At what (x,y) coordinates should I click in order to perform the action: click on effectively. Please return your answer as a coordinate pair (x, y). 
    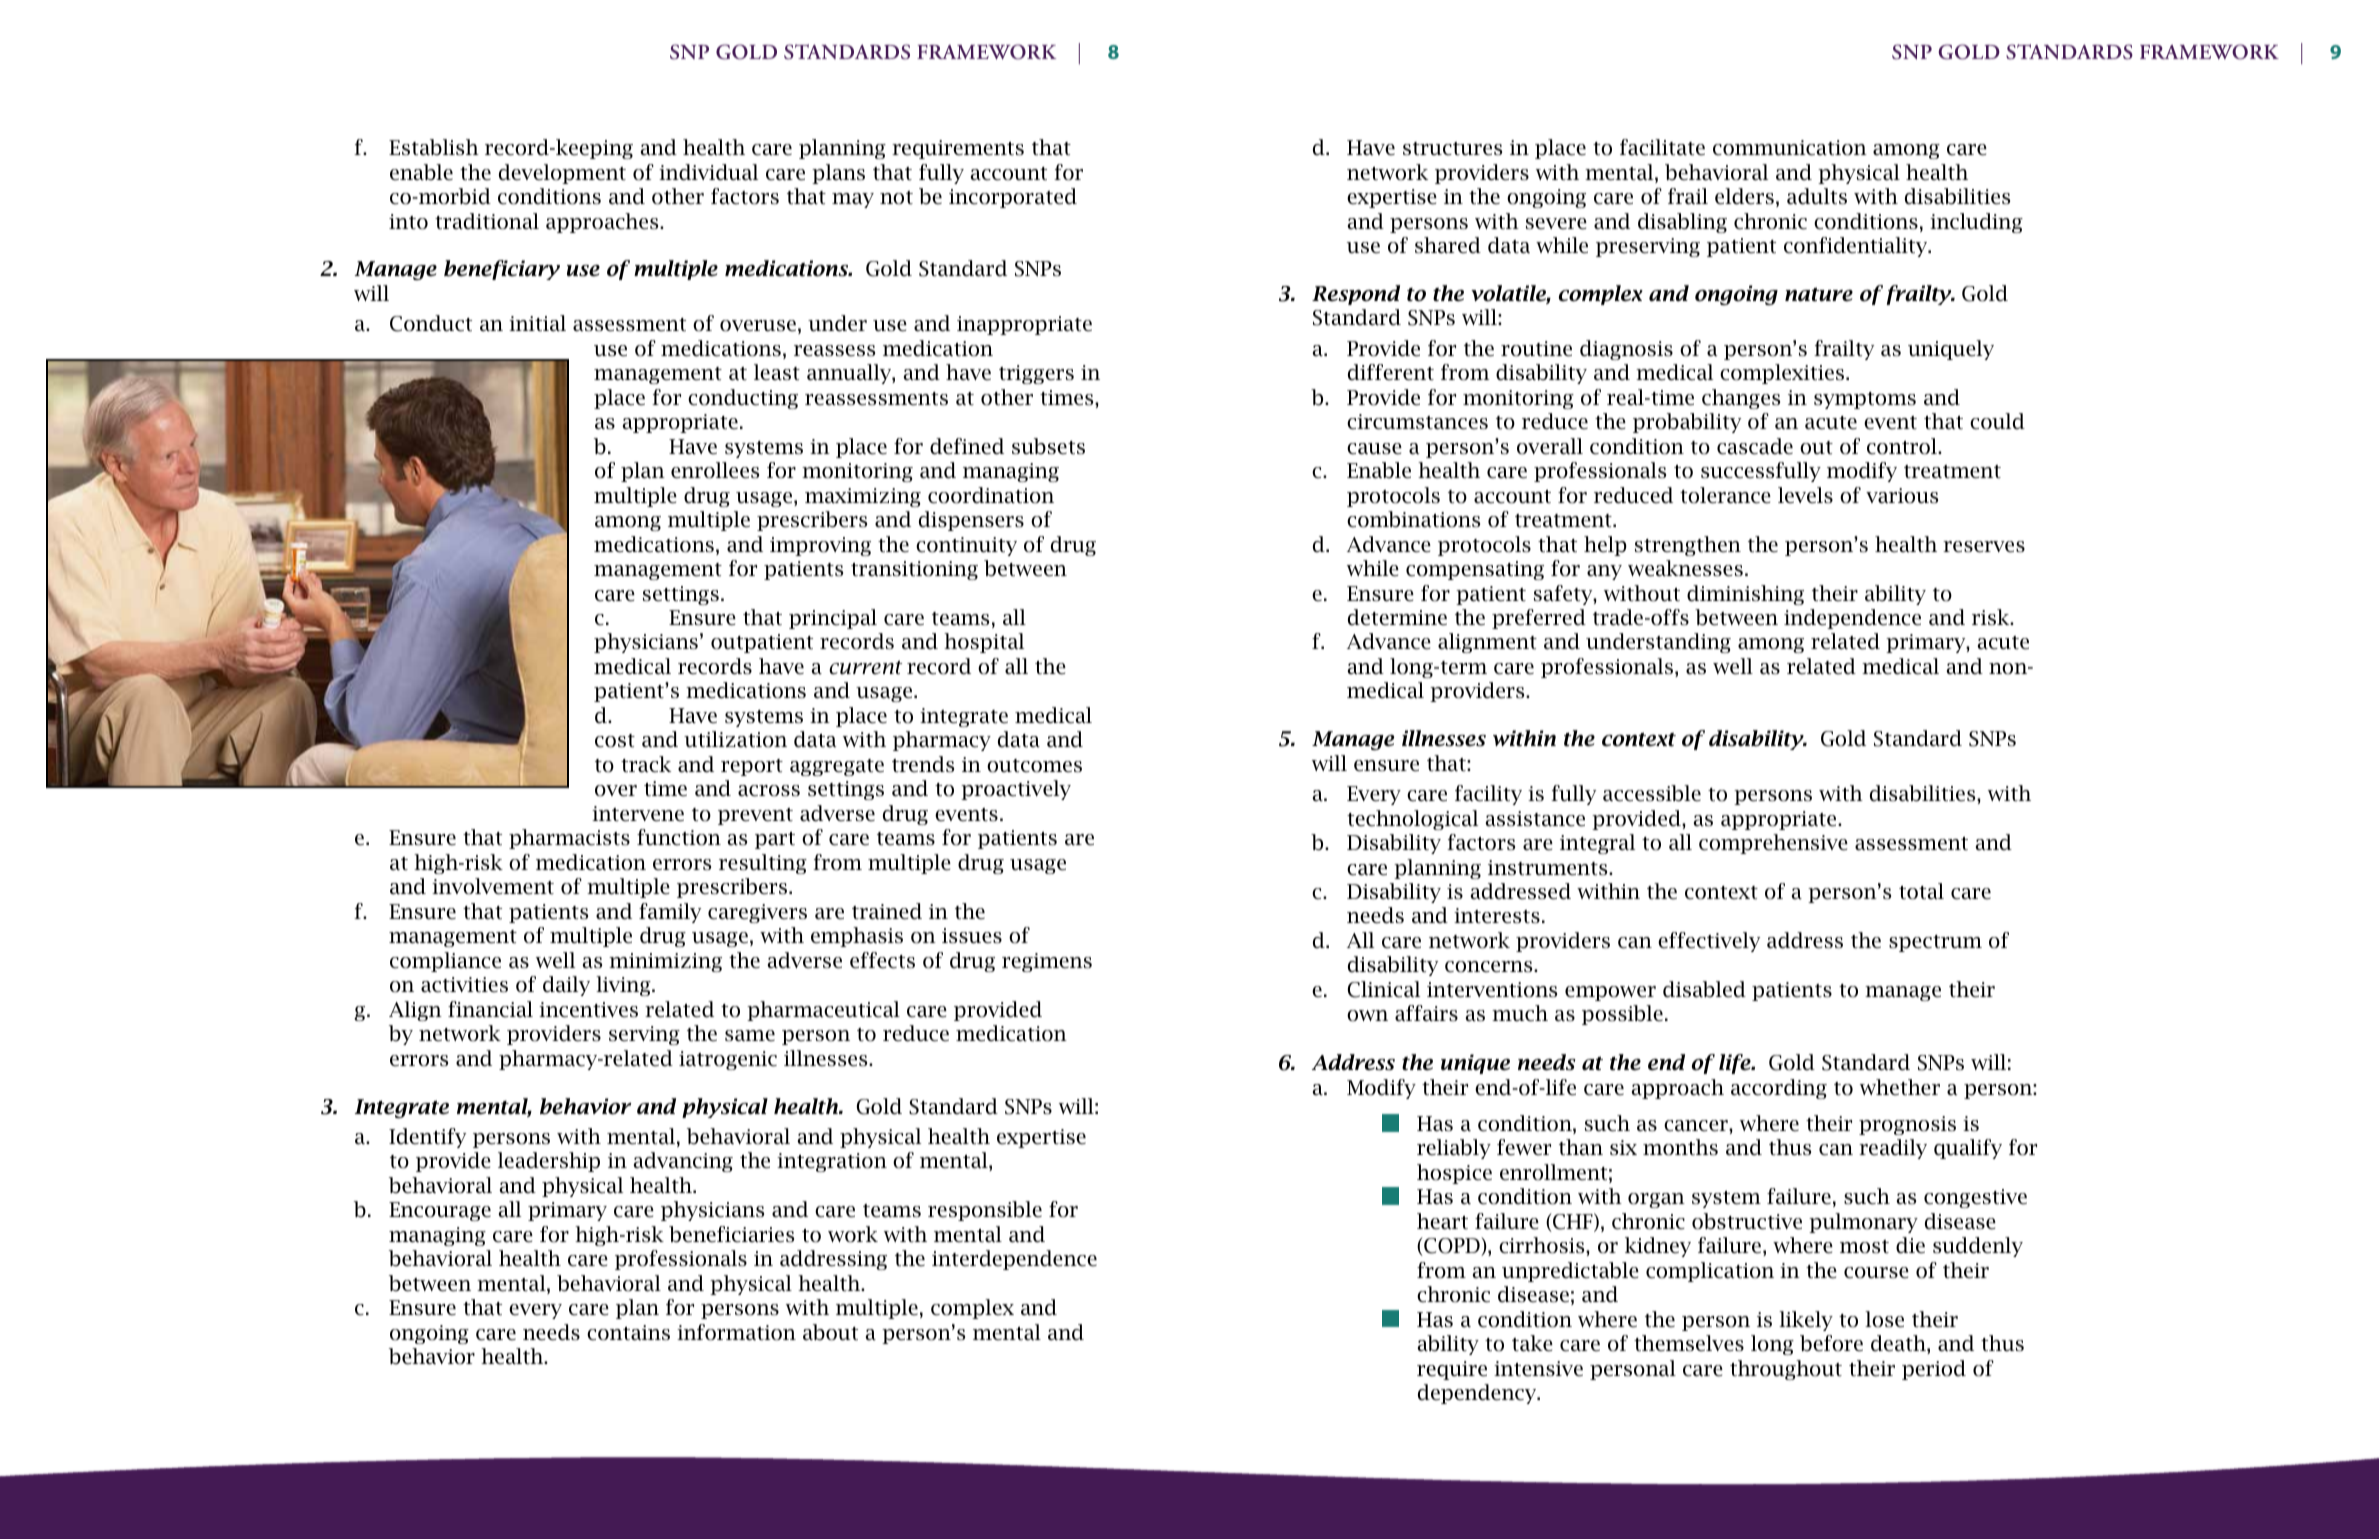
    Looking at the image, I should click on (1709, 942).
